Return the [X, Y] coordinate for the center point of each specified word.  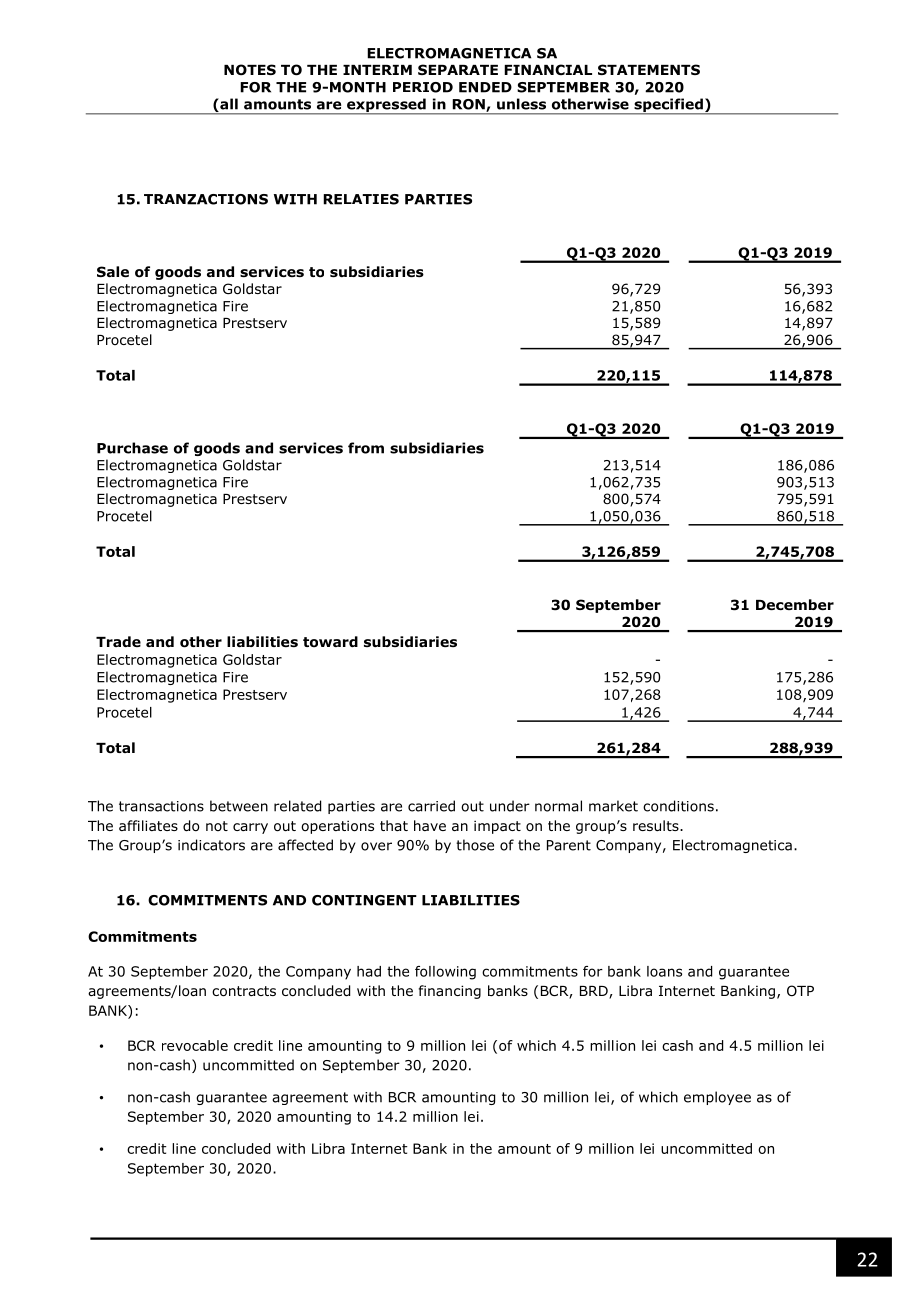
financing [450, 992]
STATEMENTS [649, 69]
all [228, 105]
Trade [118, 641]
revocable [195, 1045]
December [795, 604]
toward [330, 642]
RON [469, 105]
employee [717, 1098]
